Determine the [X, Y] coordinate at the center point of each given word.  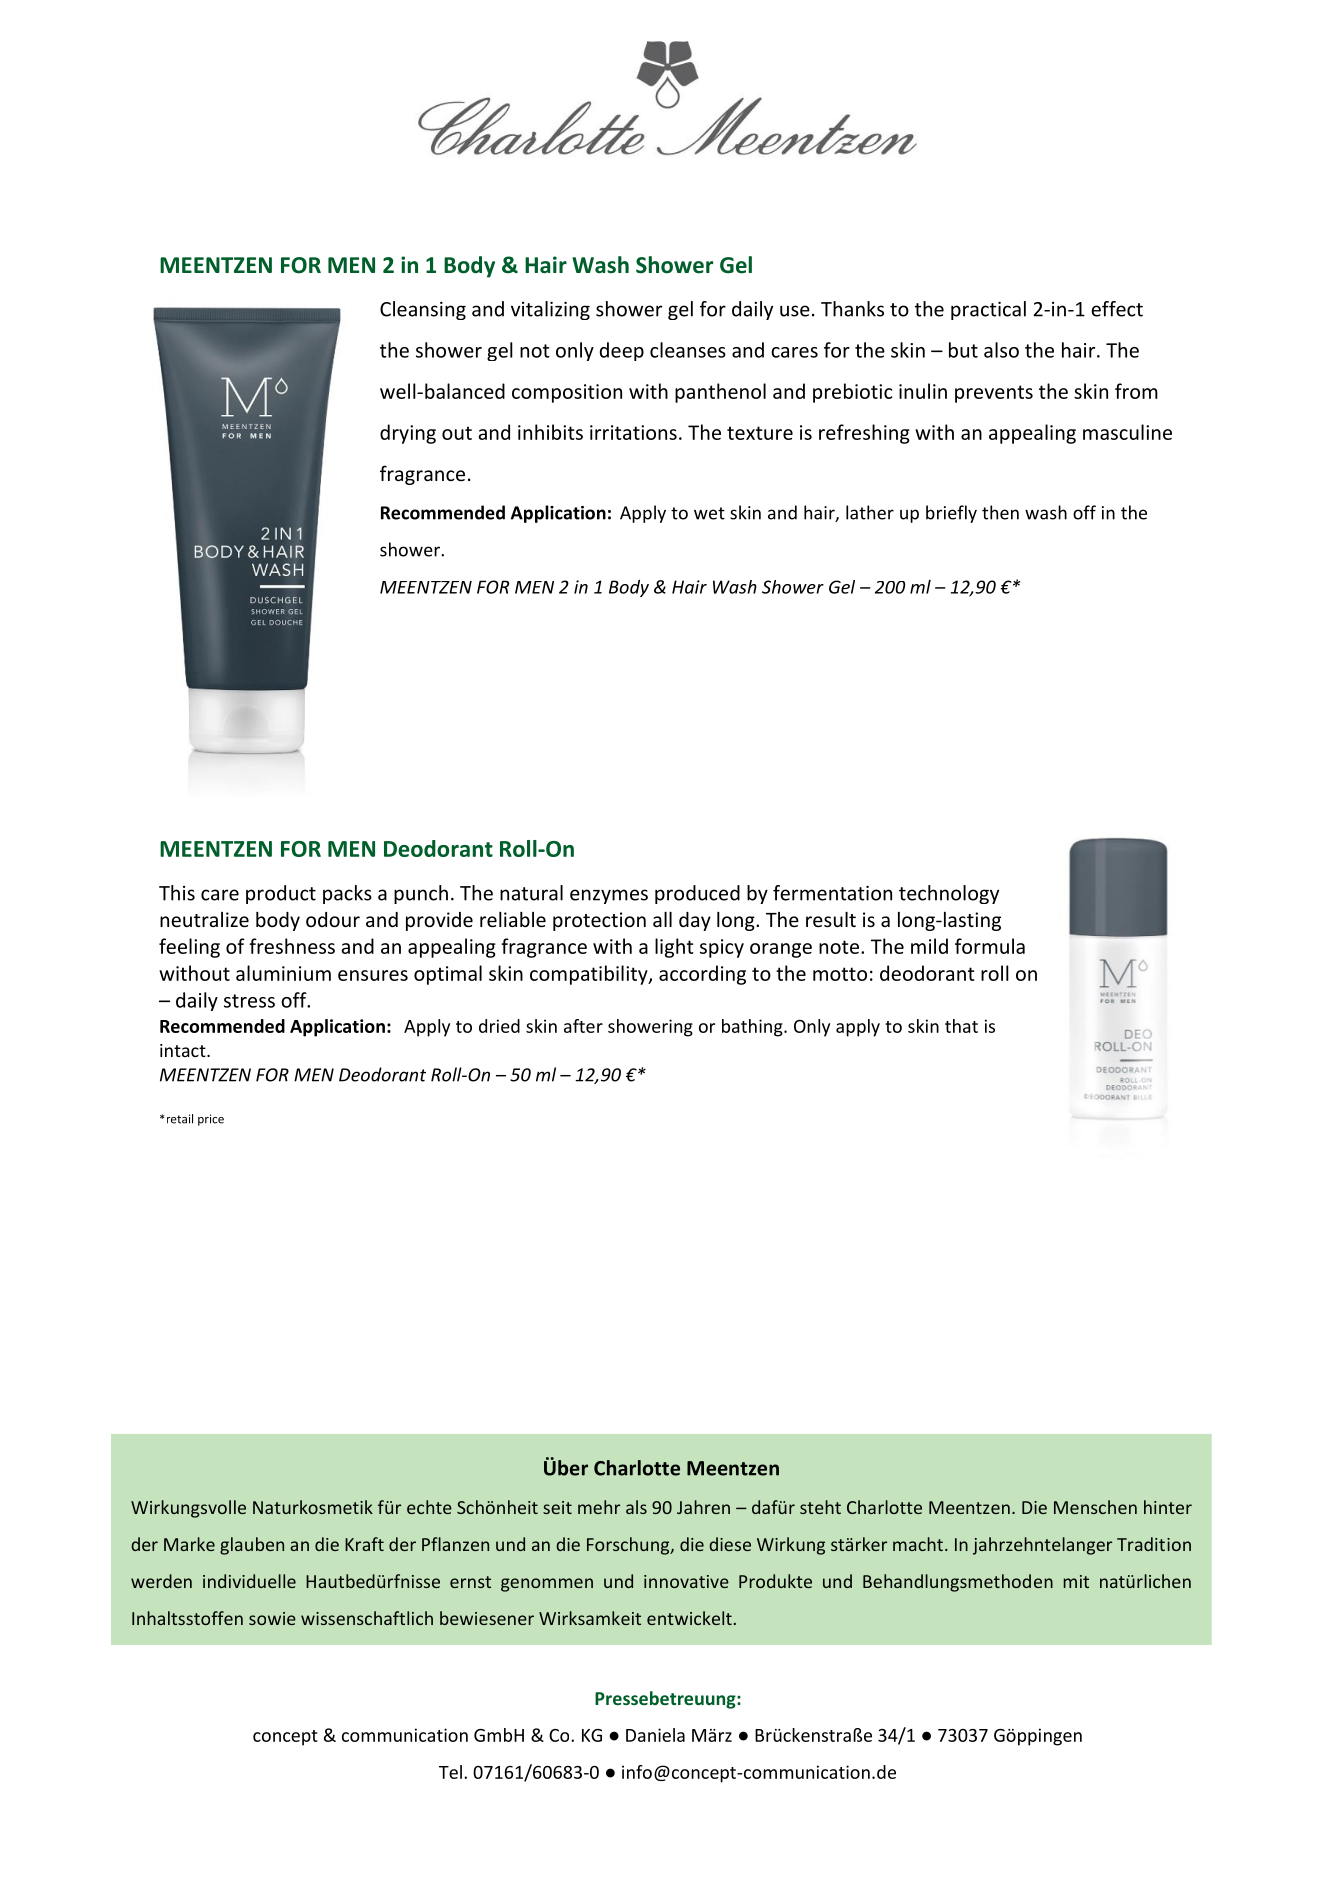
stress [249, 1001]
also [1001, 350]
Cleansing [423, 310]
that [961, 1026]
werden [161, 1581]
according [702, 975]
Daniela [655, 1735]
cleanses [688, 350]
